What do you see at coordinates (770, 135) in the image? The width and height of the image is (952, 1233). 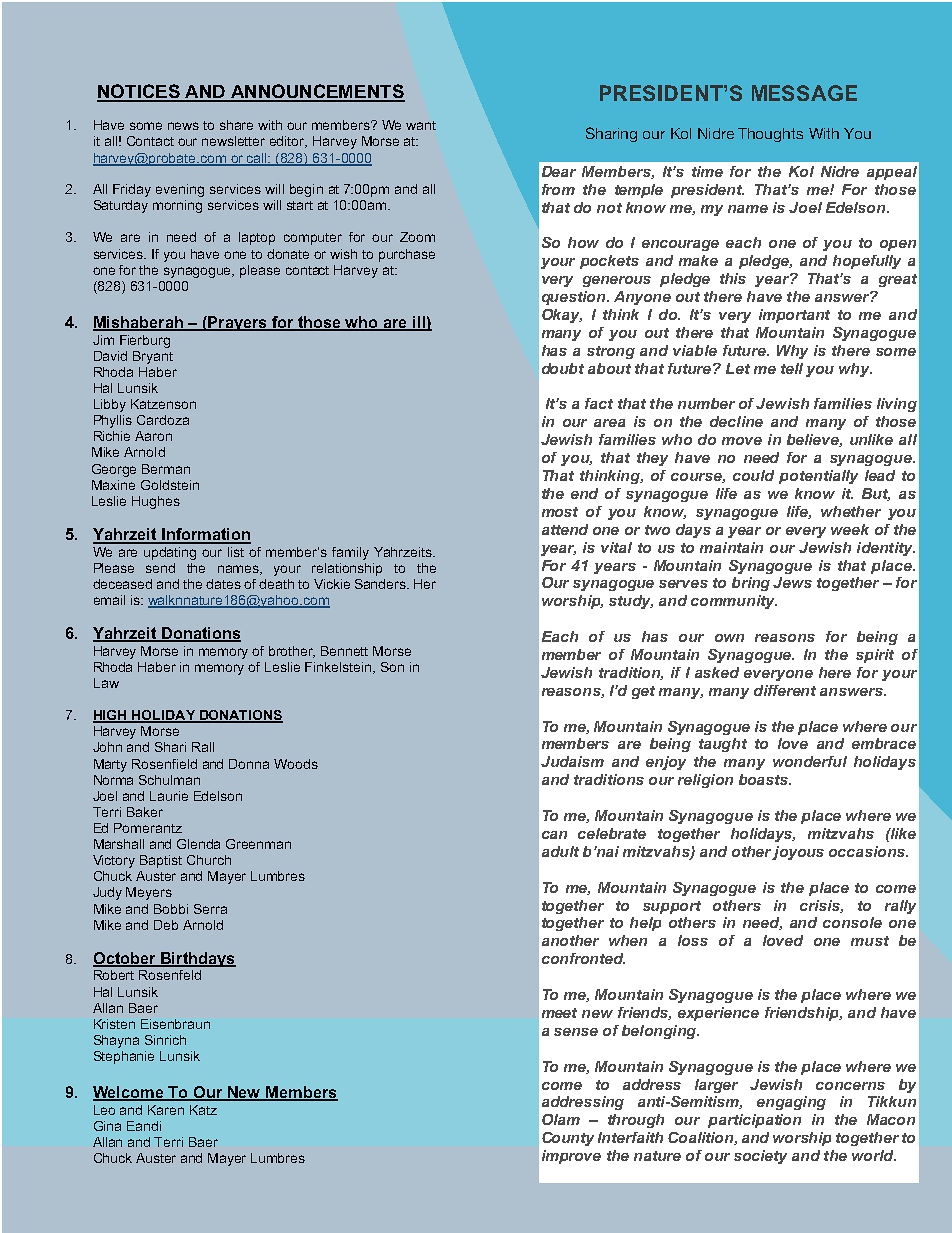 I see `Thoughts` at bounding box center [770, 135].
